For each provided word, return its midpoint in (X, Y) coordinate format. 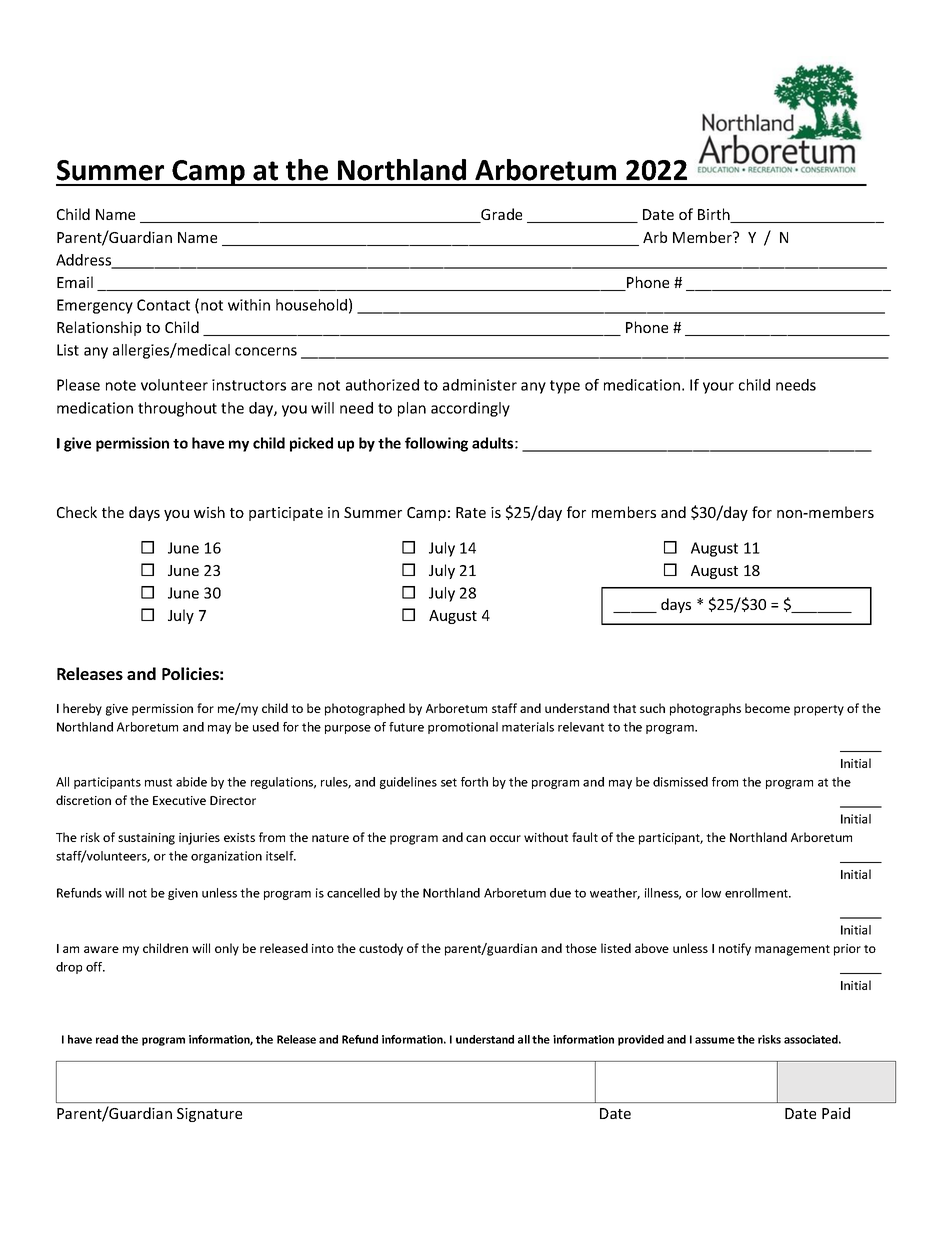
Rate (471, 512)
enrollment (757, 893)
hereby (82, 709)
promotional (463, 728)
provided (641, 1040)
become (767, 708)
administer (480, 385)
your (718, 388)
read (107, 1039)
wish (209, 512)
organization (226, 857)
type (565, 387)
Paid (836, 1113)
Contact (163, 305)
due (560, 893)
